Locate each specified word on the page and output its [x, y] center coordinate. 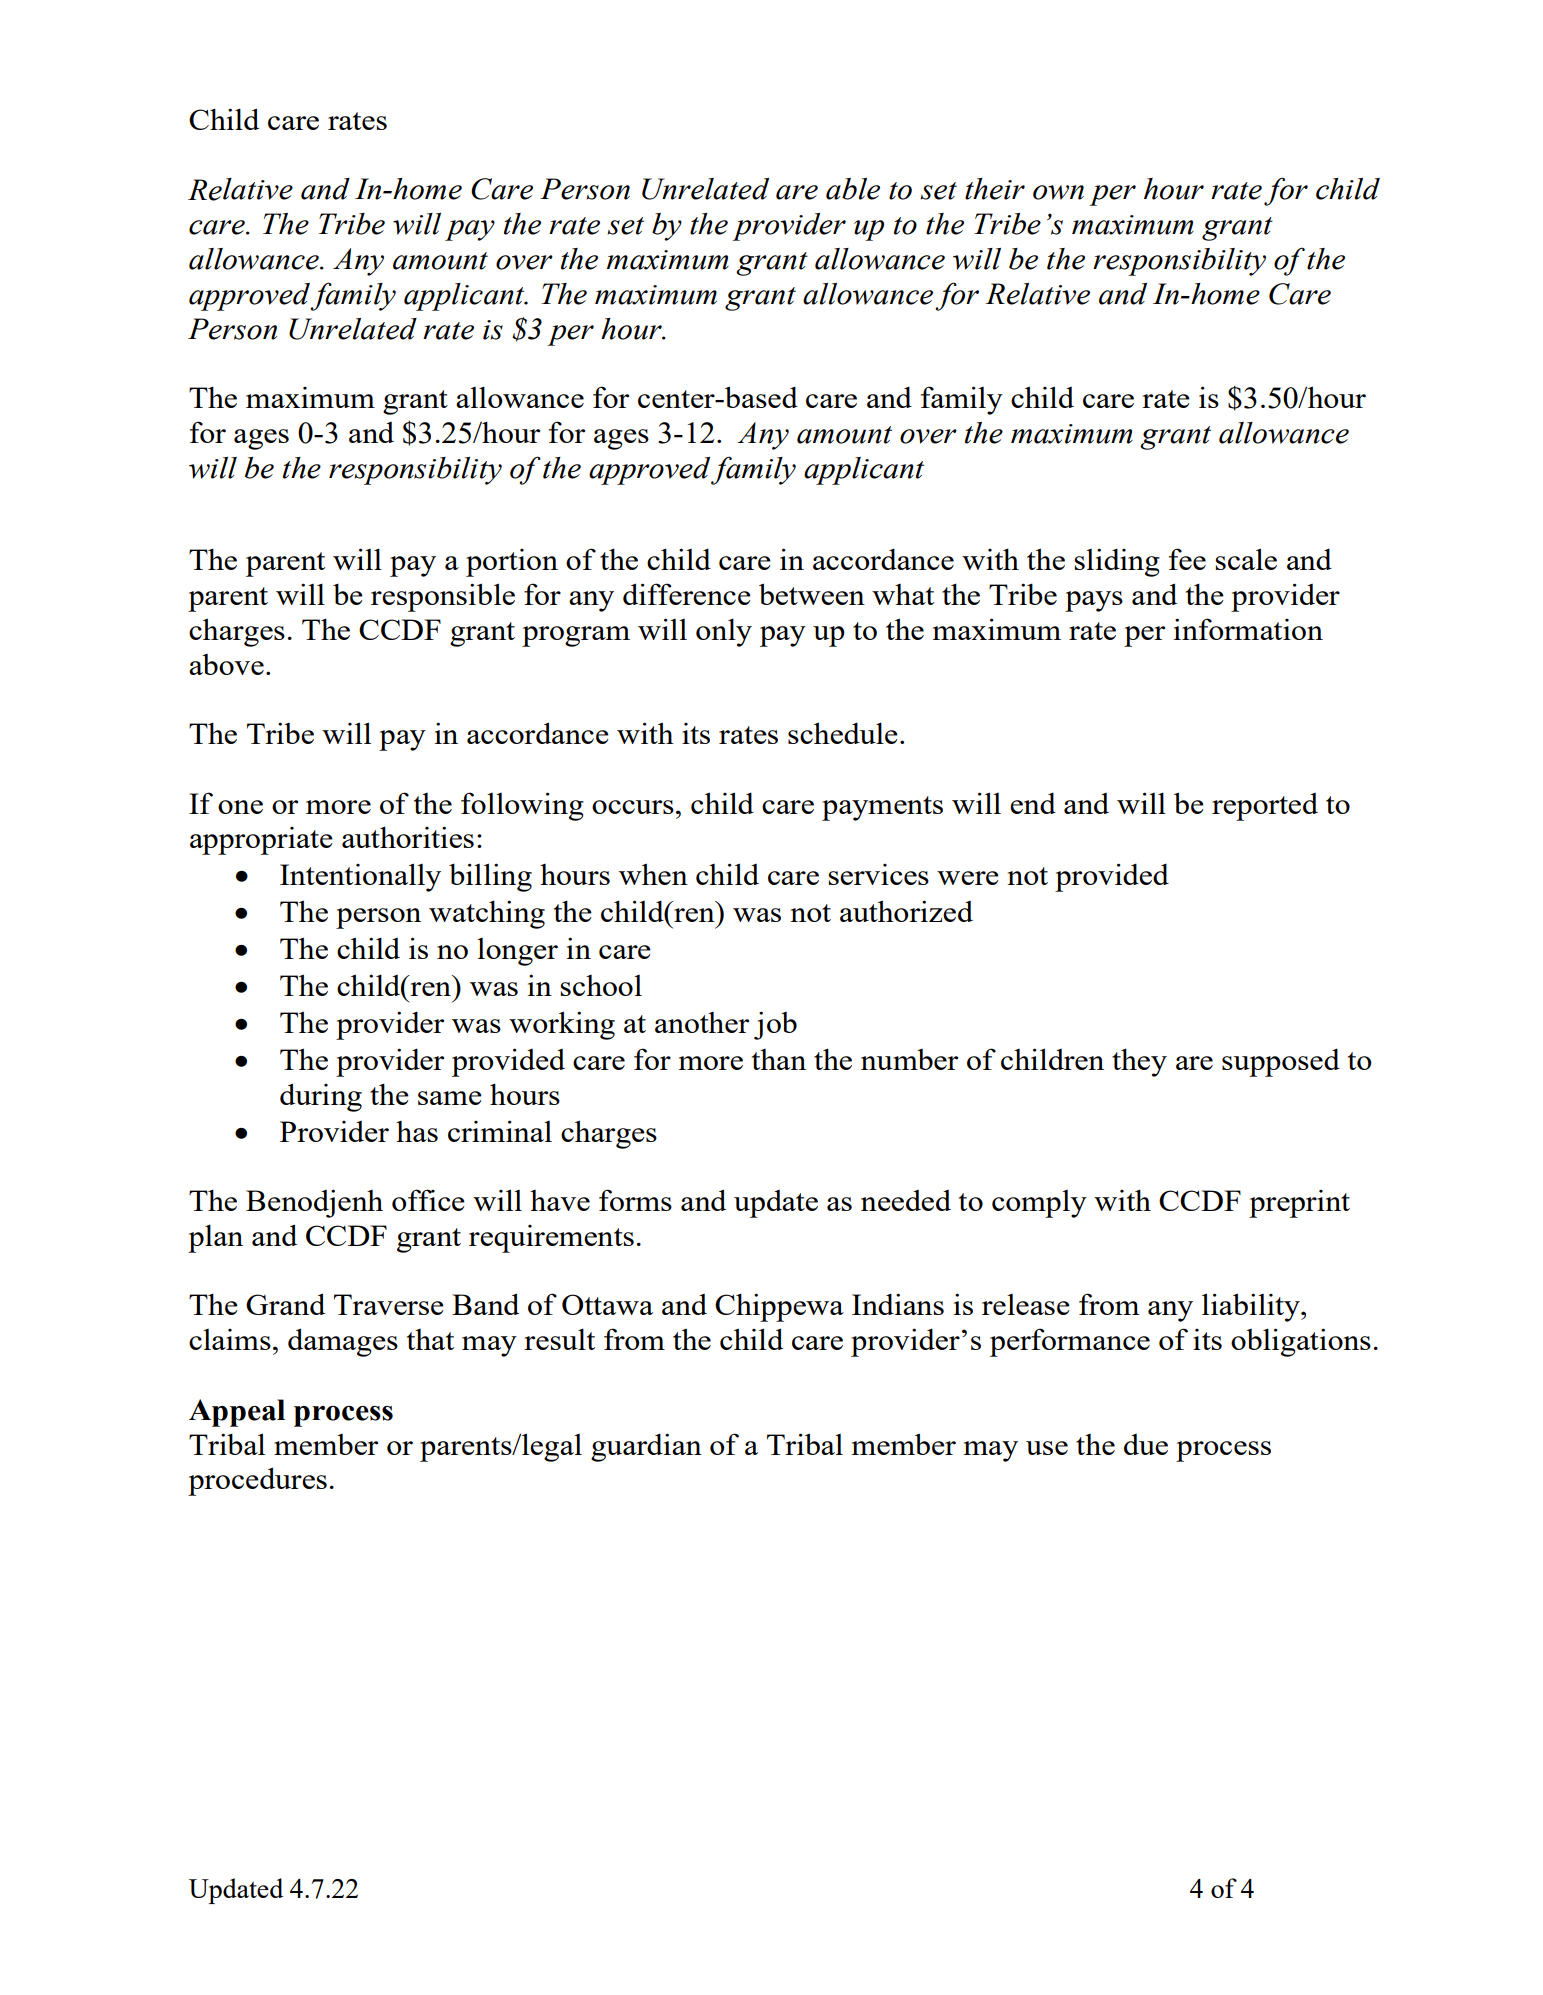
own [1058, 192]
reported [1265, 807]
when [653, 874]
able [853, 189]
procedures [257, 1481]
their [995, 189]
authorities [408, 837]
